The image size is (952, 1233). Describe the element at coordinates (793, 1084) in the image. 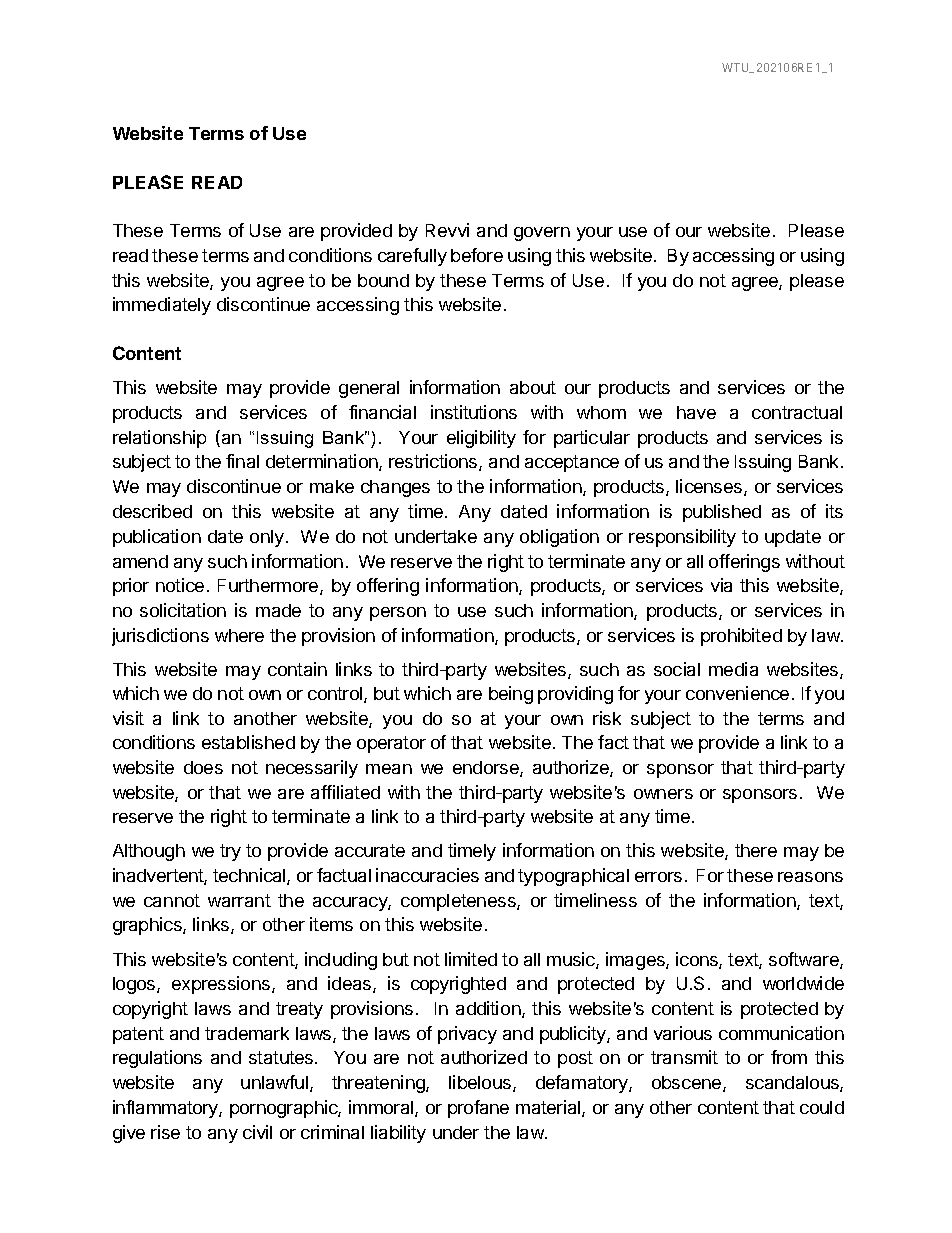

I see `scandalous` at that location.
